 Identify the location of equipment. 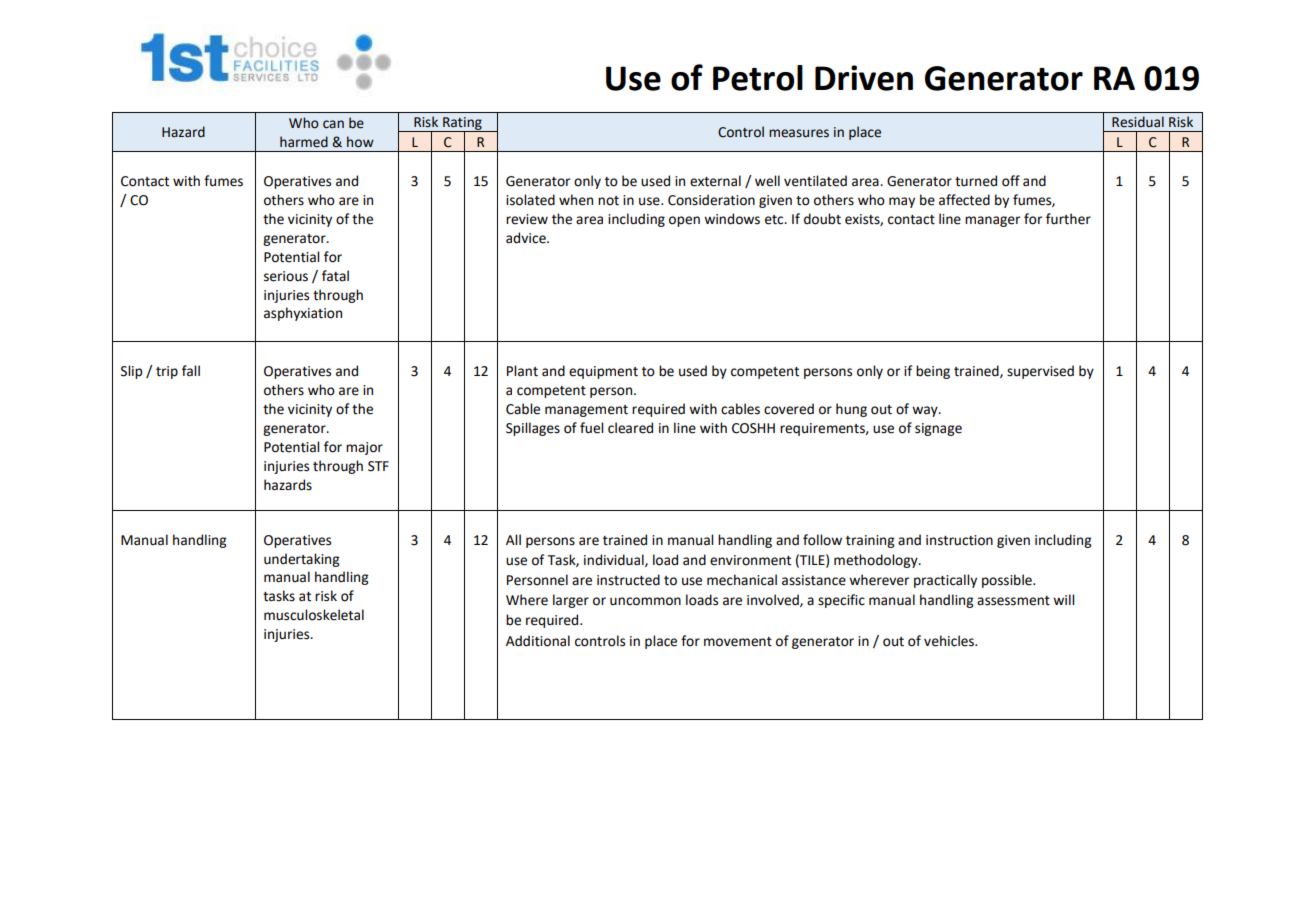
(603, 372).
